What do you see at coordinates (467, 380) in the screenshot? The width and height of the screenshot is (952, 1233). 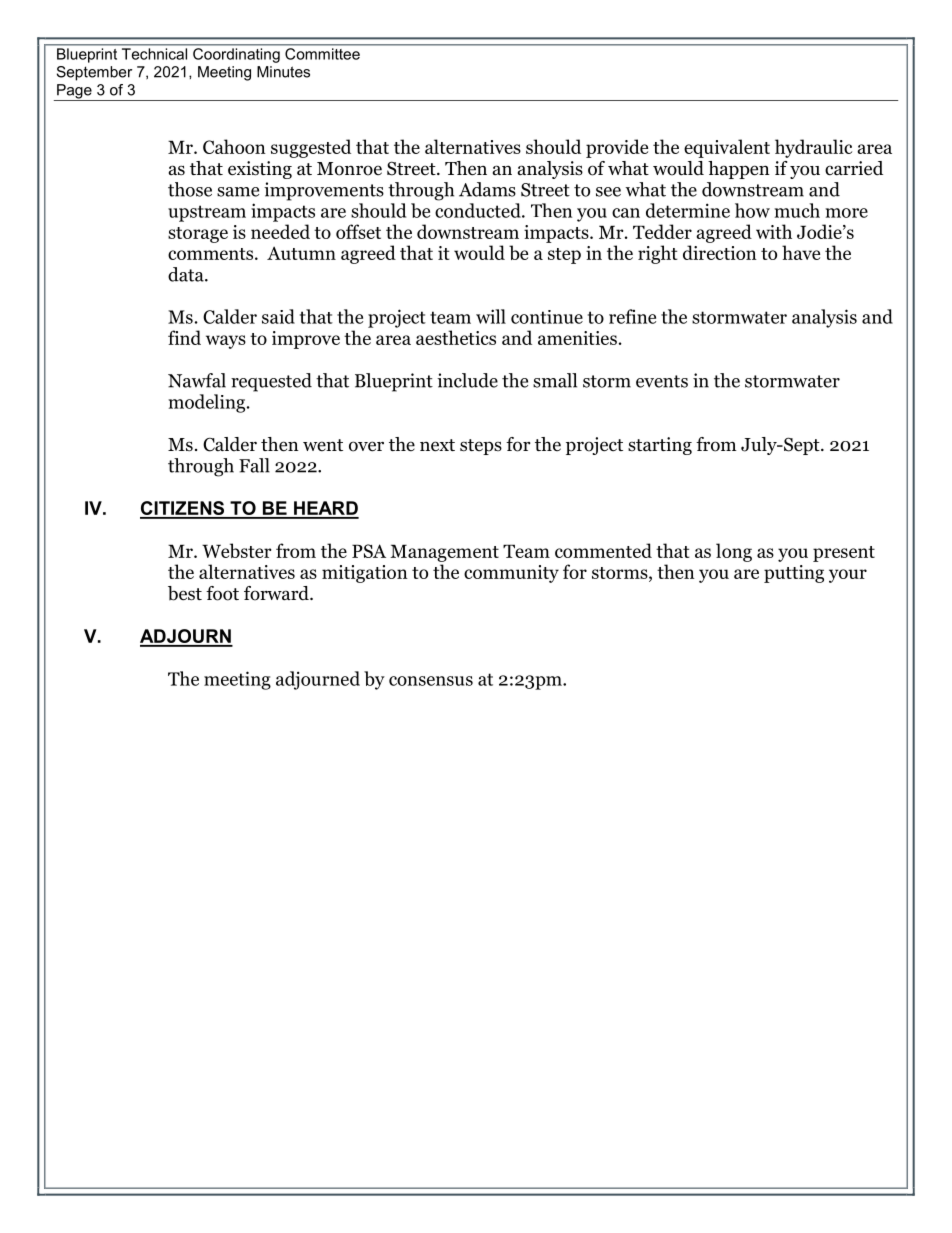 I see `include` at bounding box center [467, 380].
